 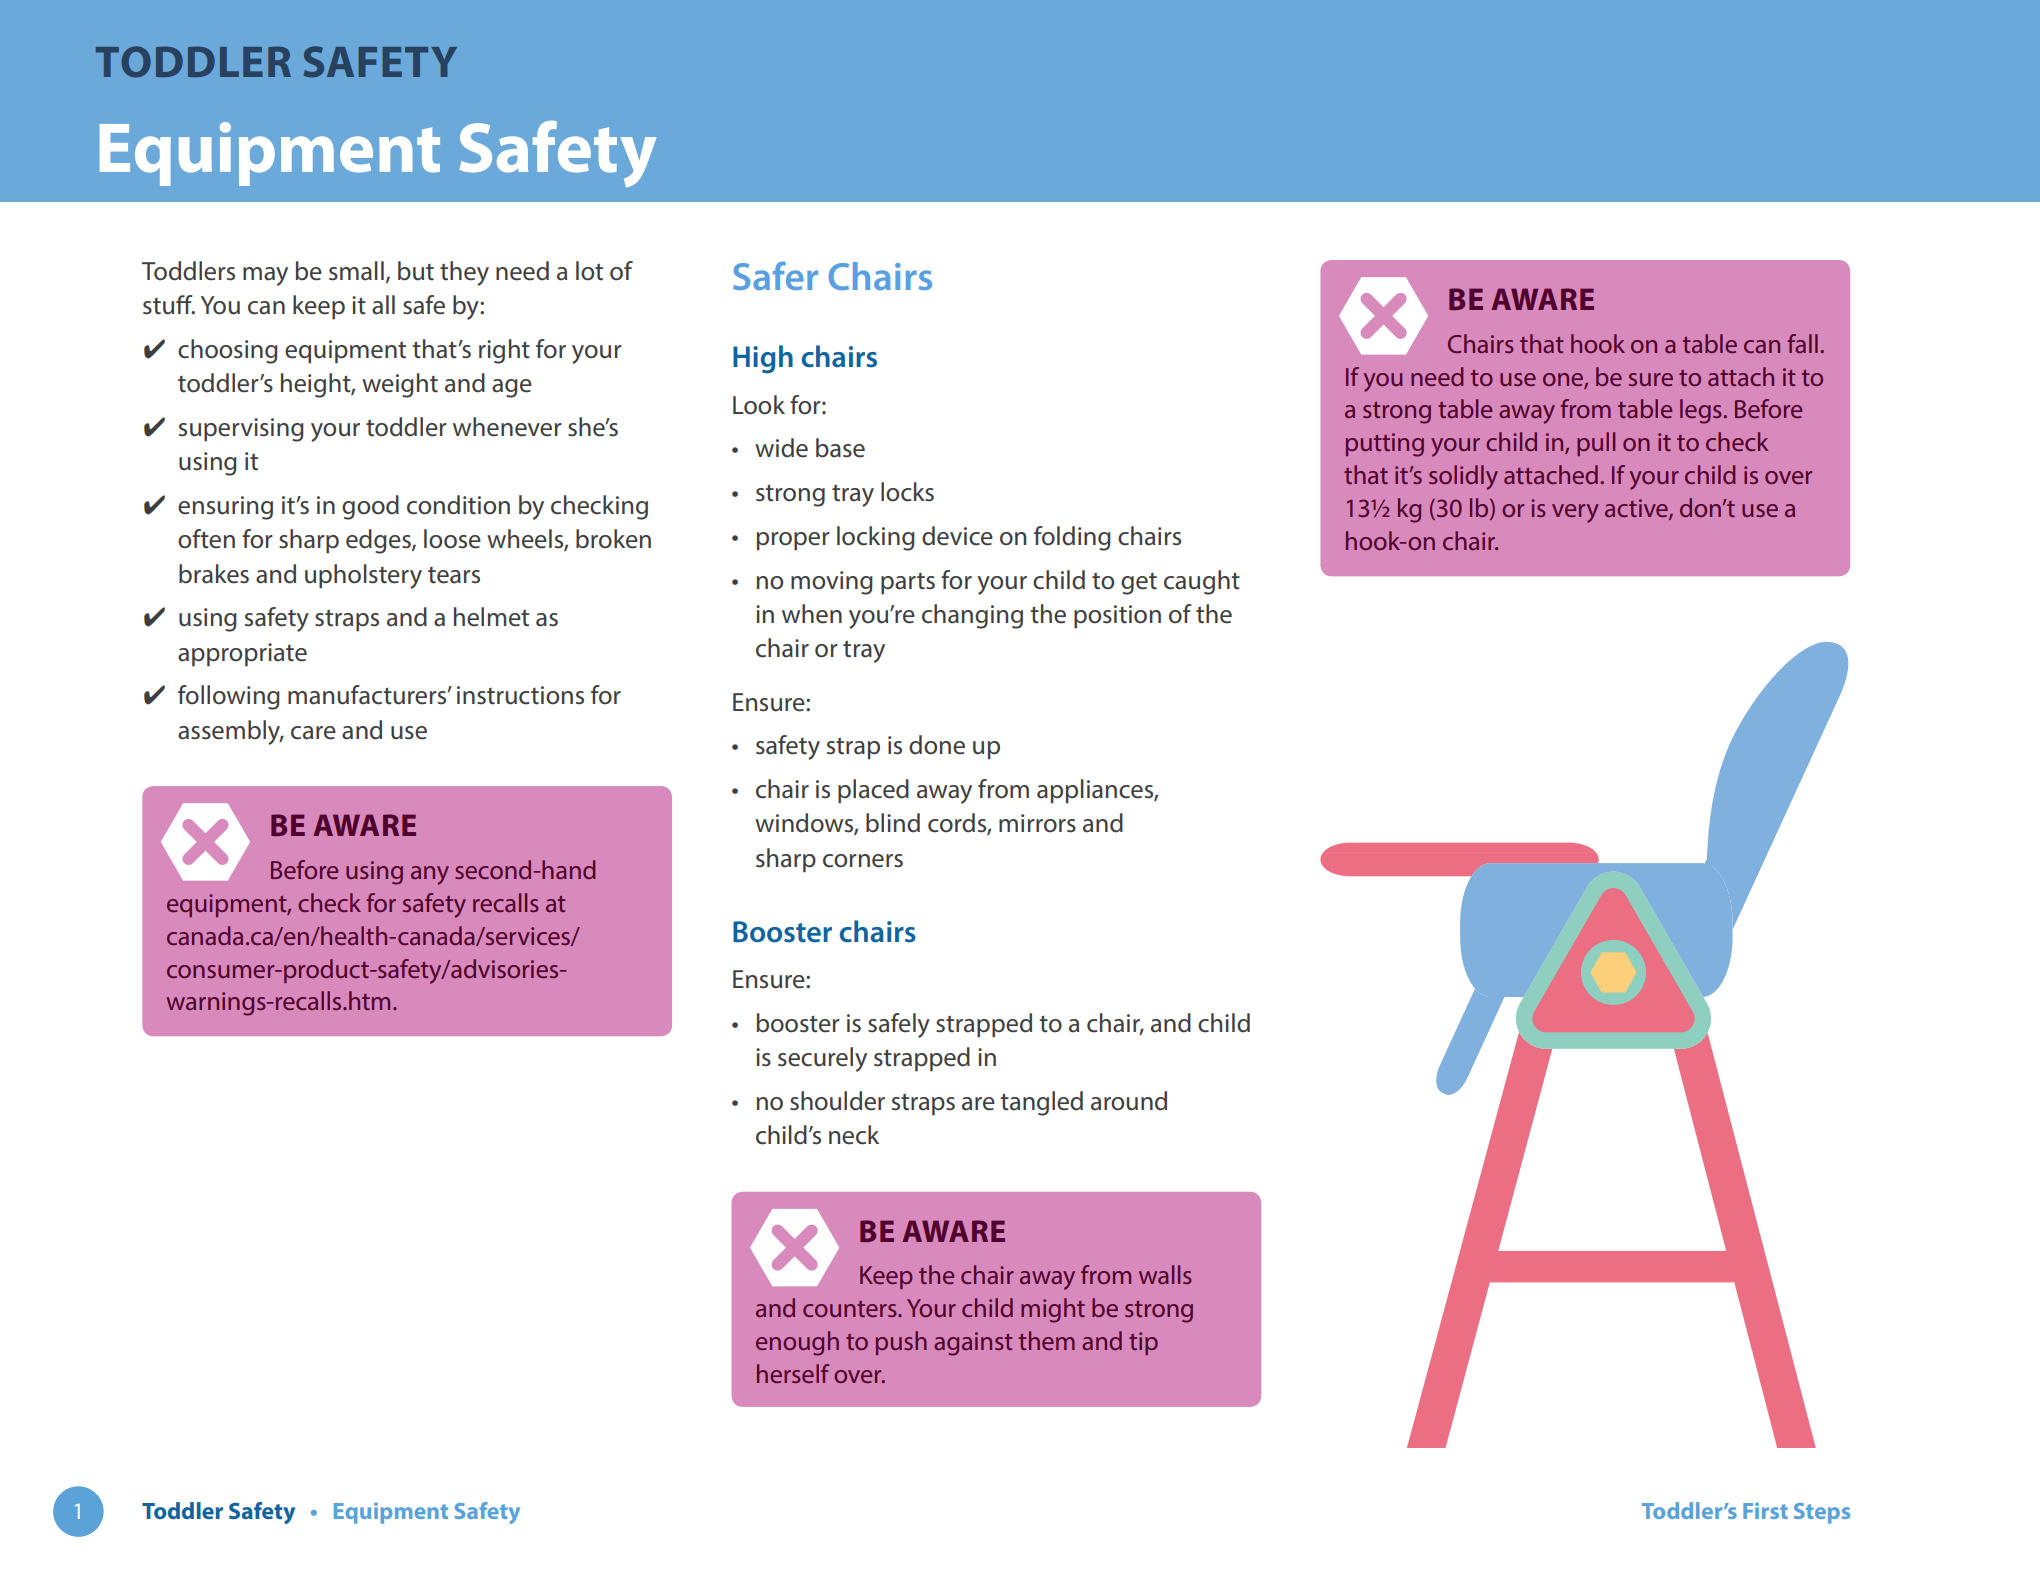 I want to click on position, so click(x=1117, y=616).
